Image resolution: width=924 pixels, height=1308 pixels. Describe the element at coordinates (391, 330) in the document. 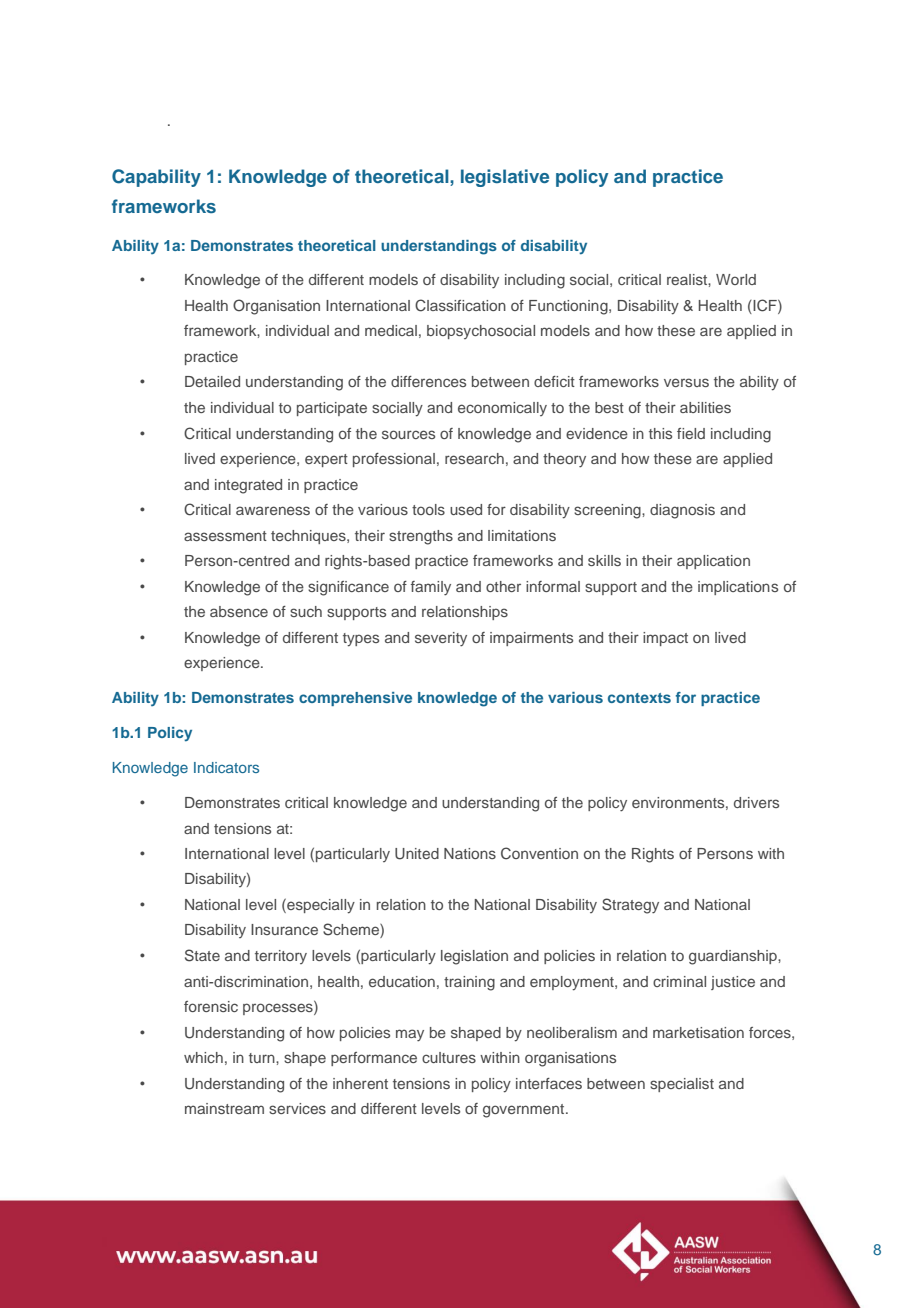

I see `medical` at that location.
